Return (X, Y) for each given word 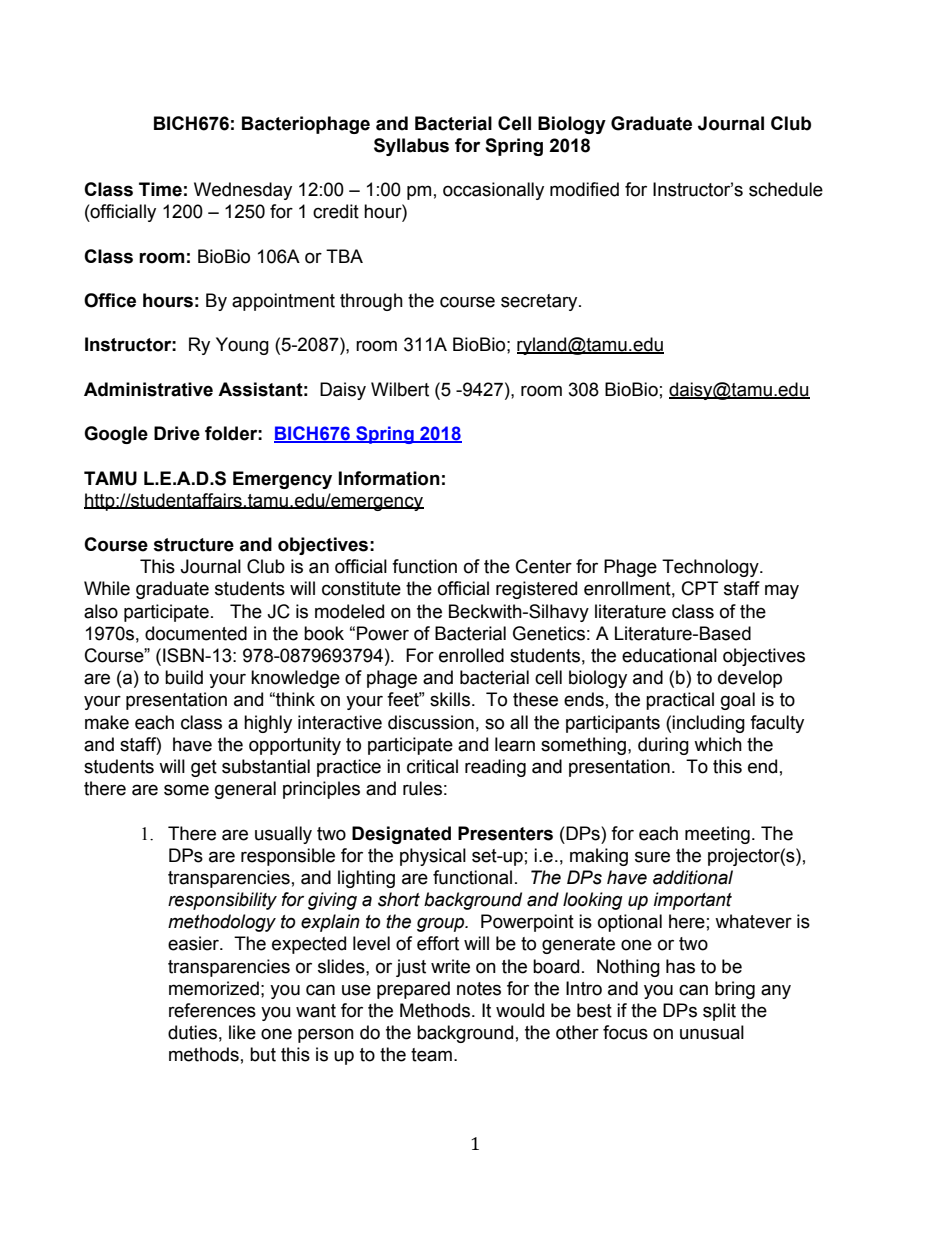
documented (196, 633)
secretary (540, 302)
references (212, 1010)
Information (389, 478)
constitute (361, 588)
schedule (786, 189)
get (204, 768)
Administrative (148, 389)
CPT (700, 588)
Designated (401, 835)
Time (160, 189)
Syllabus (411, 147)
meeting (717, 835)
